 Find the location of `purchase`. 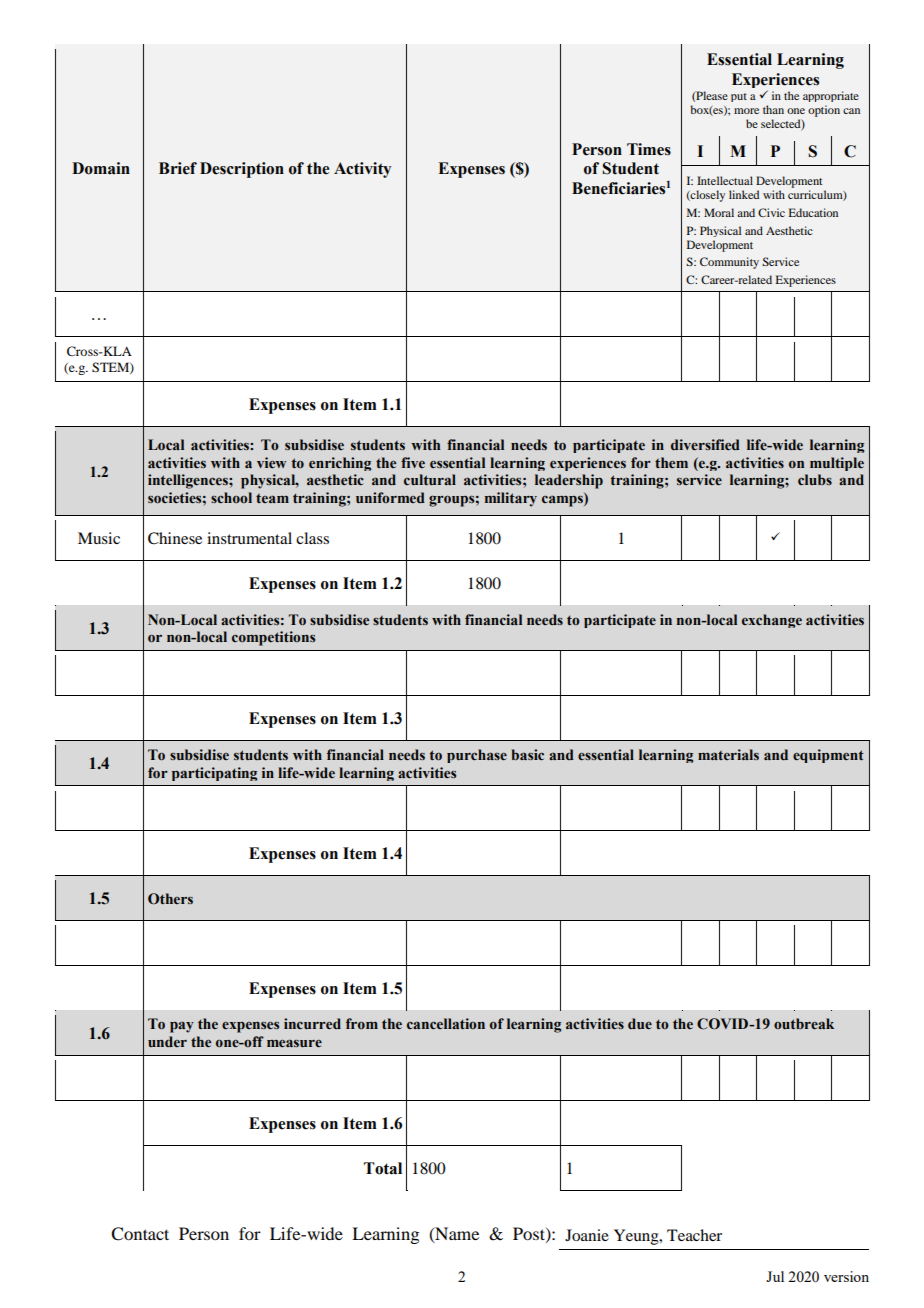

purchase is located at coordinates (477, 756).
